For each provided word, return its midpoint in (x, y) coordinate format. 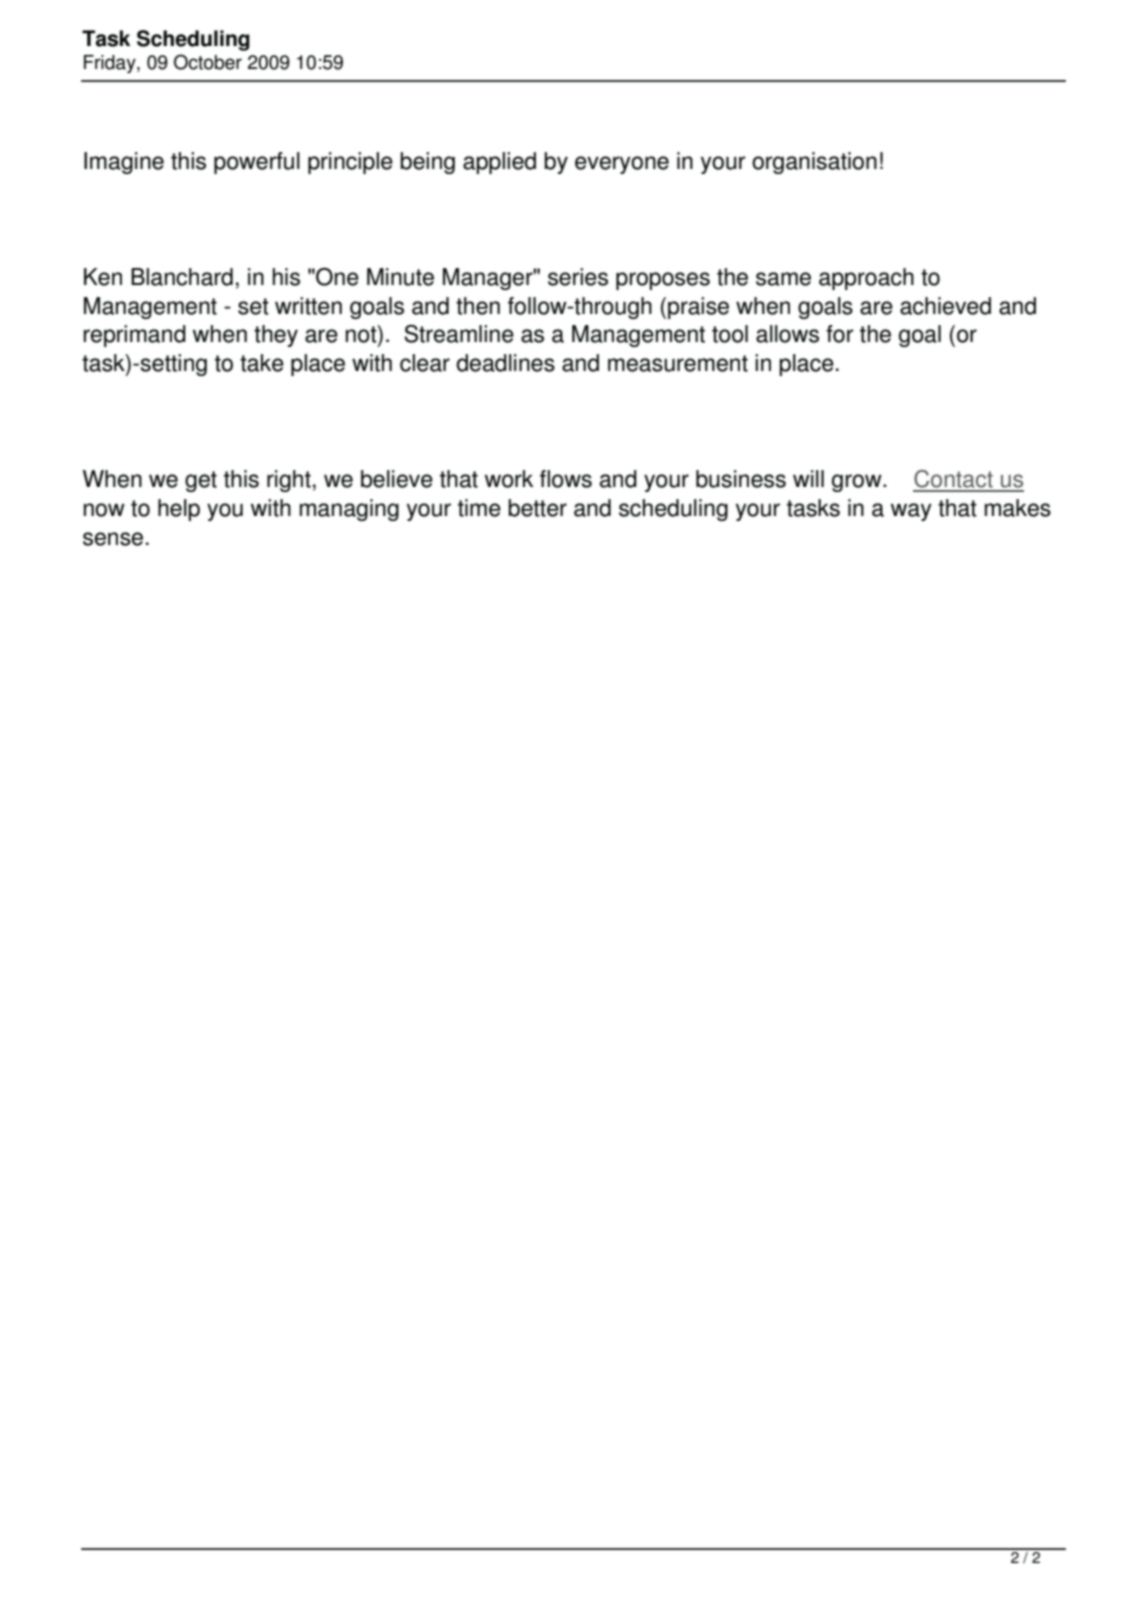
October (208, 62)
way (911, 512)
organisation (814, 163)
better (537, 508)
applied (499, 163)
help (179, 510)
